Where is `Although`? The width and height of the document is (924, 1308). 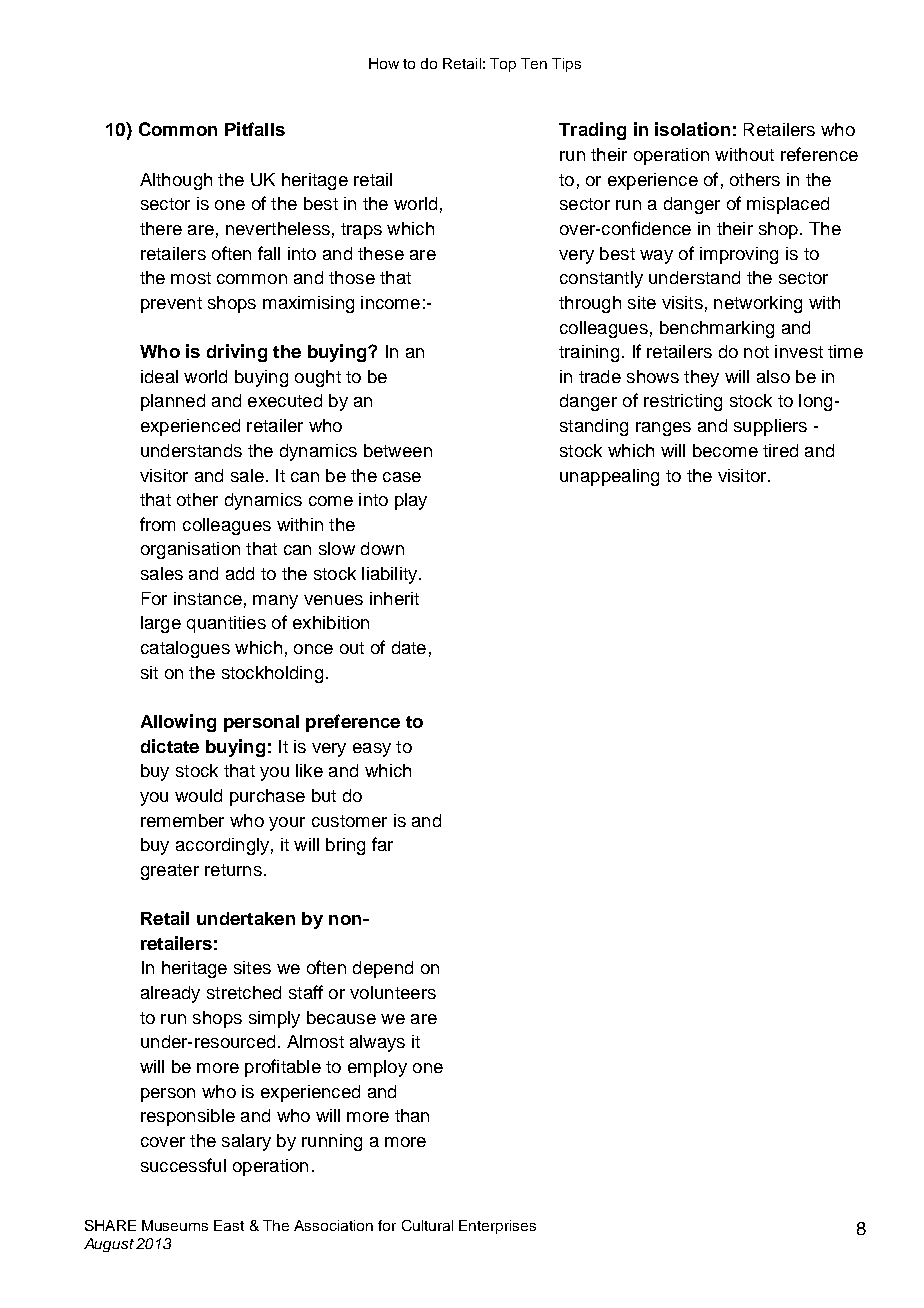
Although is located at coordinates (176, 181).
